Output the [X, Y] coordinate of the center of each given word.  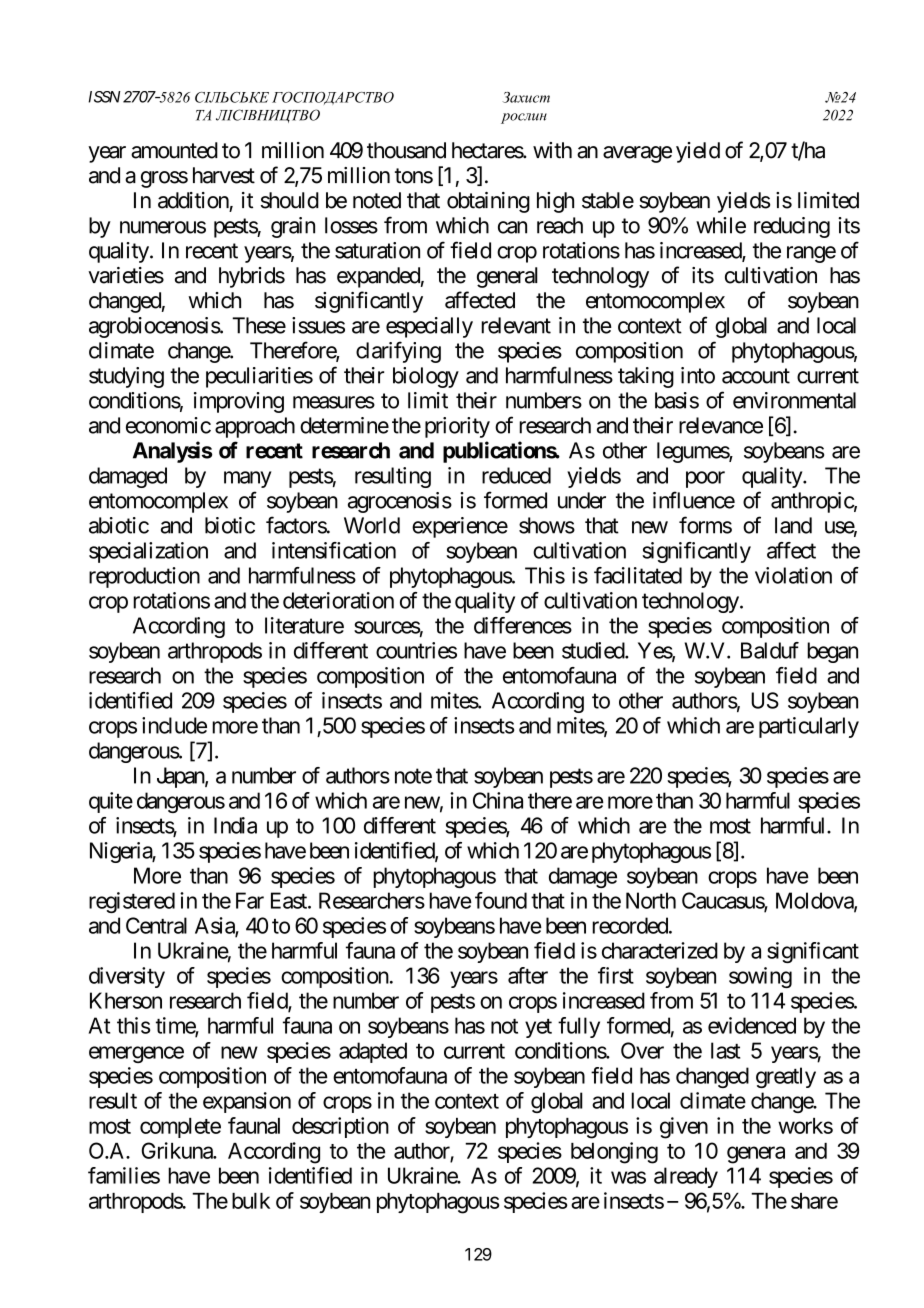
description [340, 1127]
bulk [251, 1201]
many [248, 479]
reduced [516, 475]
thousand [406, 150]
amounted [174, 150]
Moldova [815, 901]
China [498, 800]
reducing [792, 227]
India [235, 825]
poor [705, 479]
